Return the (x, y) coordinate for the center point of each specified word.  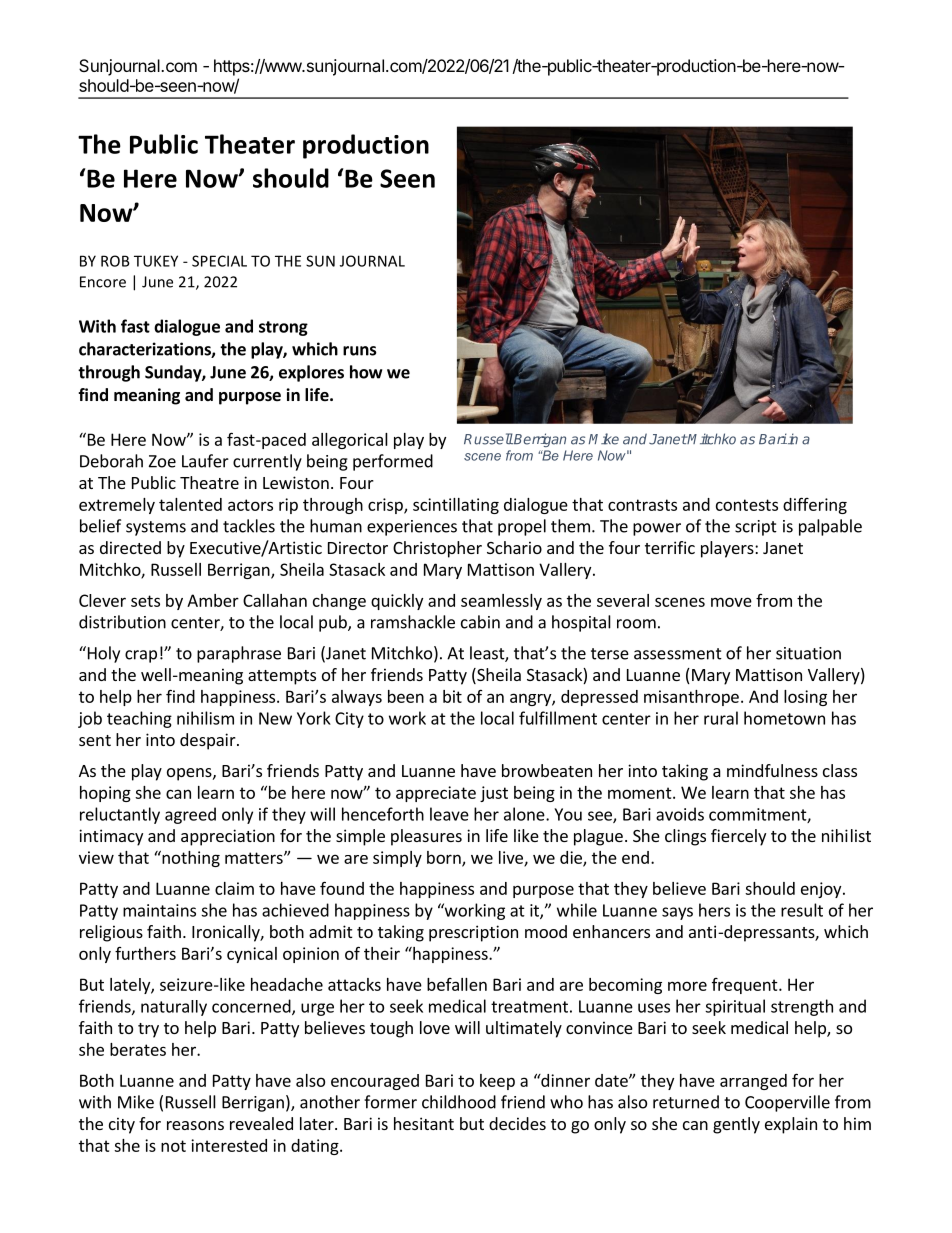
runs (360, 351)
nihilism (205, 718)
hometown (784, 718)
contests (747, 505)
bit (452, 696)
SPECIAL (219, 261)
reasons (195, 1125)
